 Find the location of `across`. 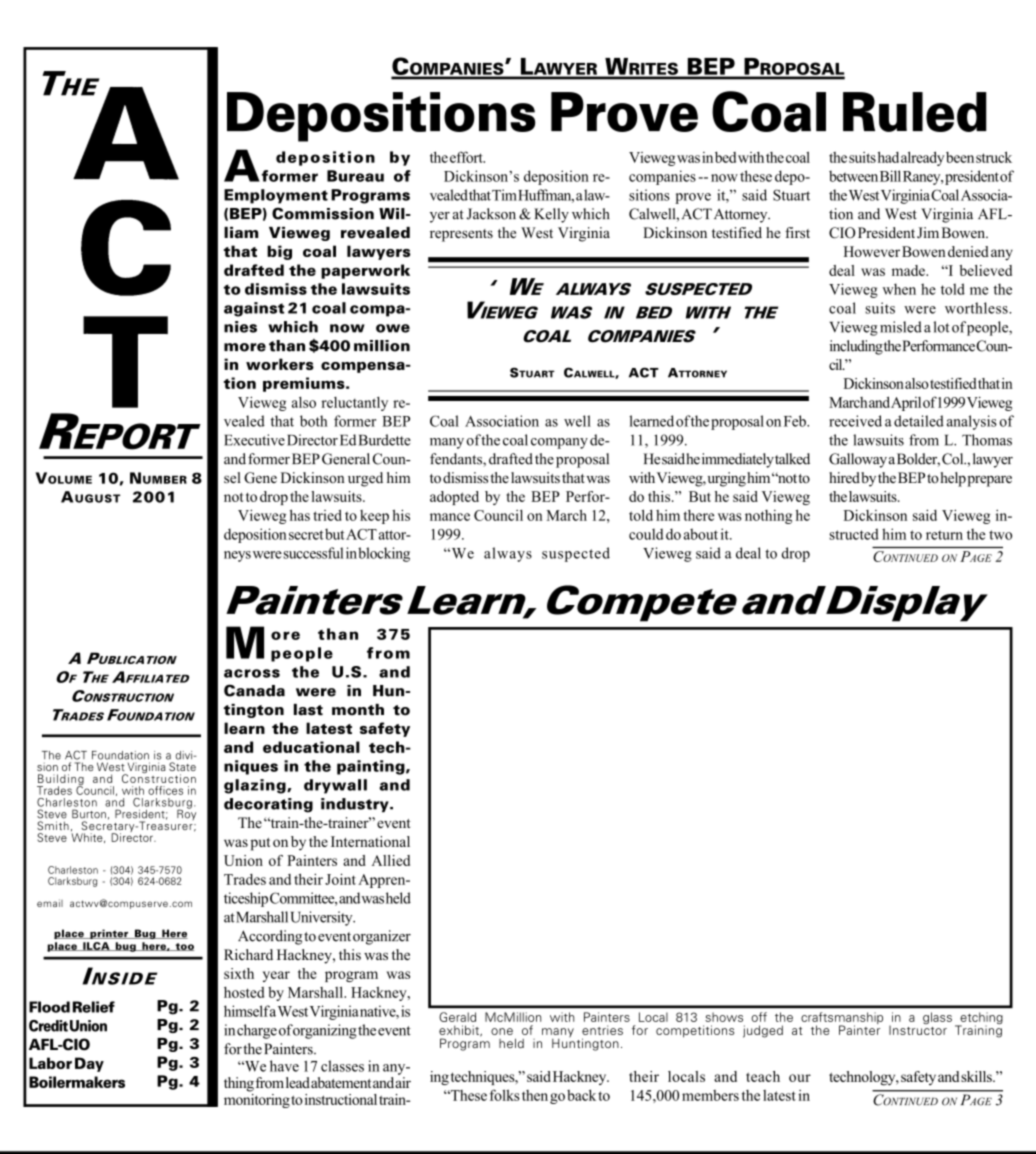

across is located at coordinates (252, 673).
